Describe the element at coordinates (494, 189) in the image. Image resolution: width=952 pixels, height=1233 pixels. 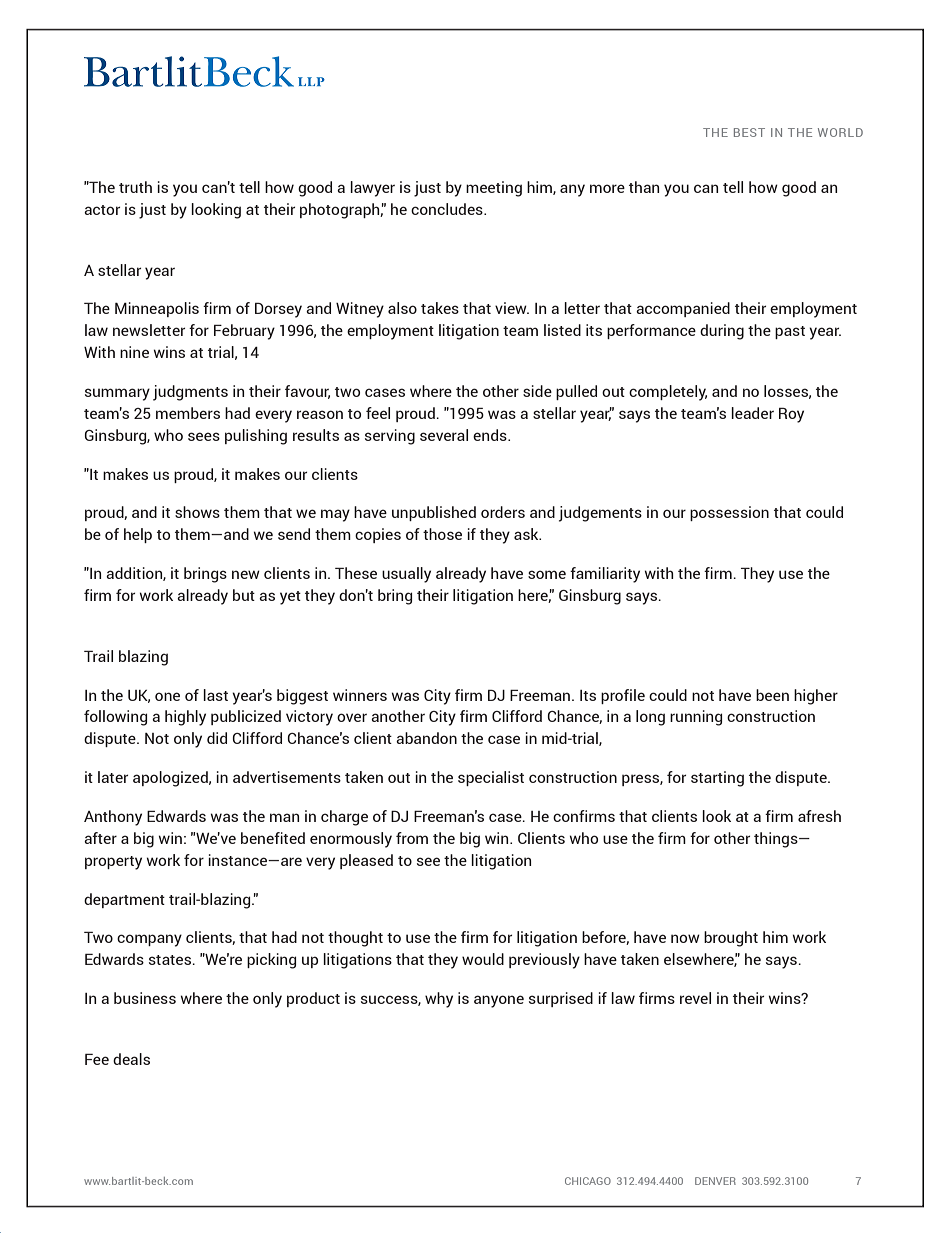
I see `meeting` at that location.
